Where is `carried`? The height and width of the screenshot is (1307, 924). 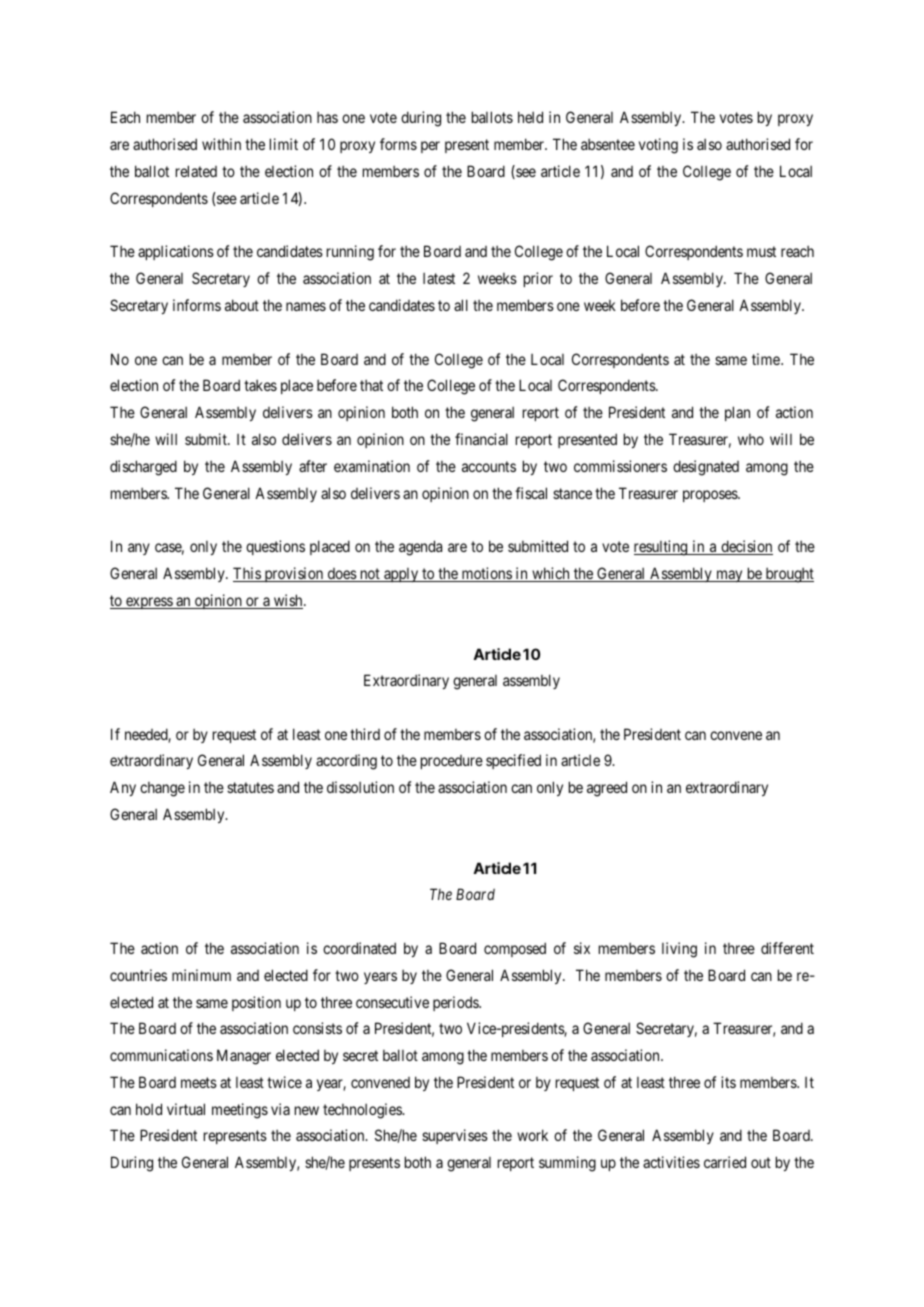
carried is located at coordinates (725, 1162).
